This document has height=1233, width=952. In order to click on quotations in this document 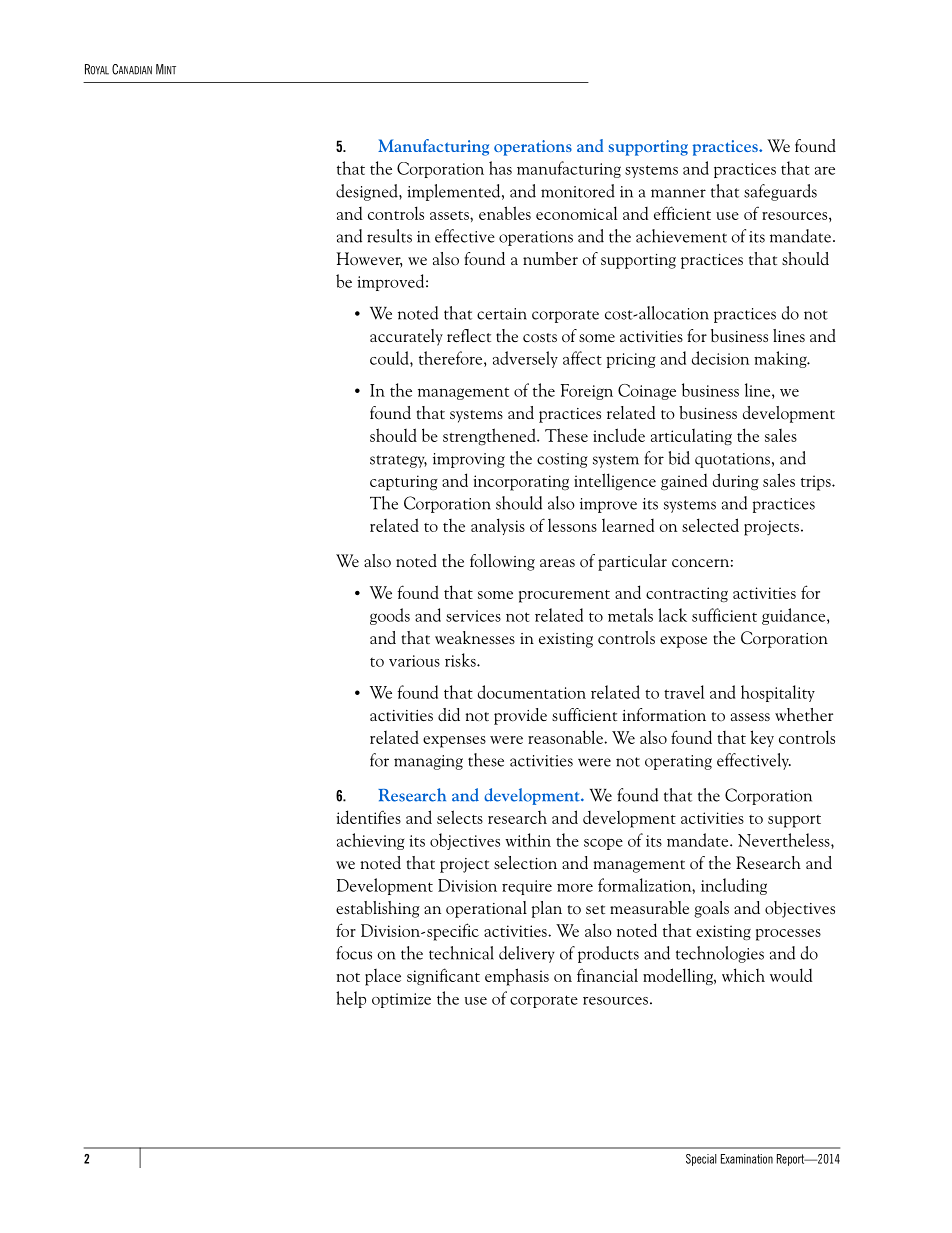, I will do `click(732, 460)`.
